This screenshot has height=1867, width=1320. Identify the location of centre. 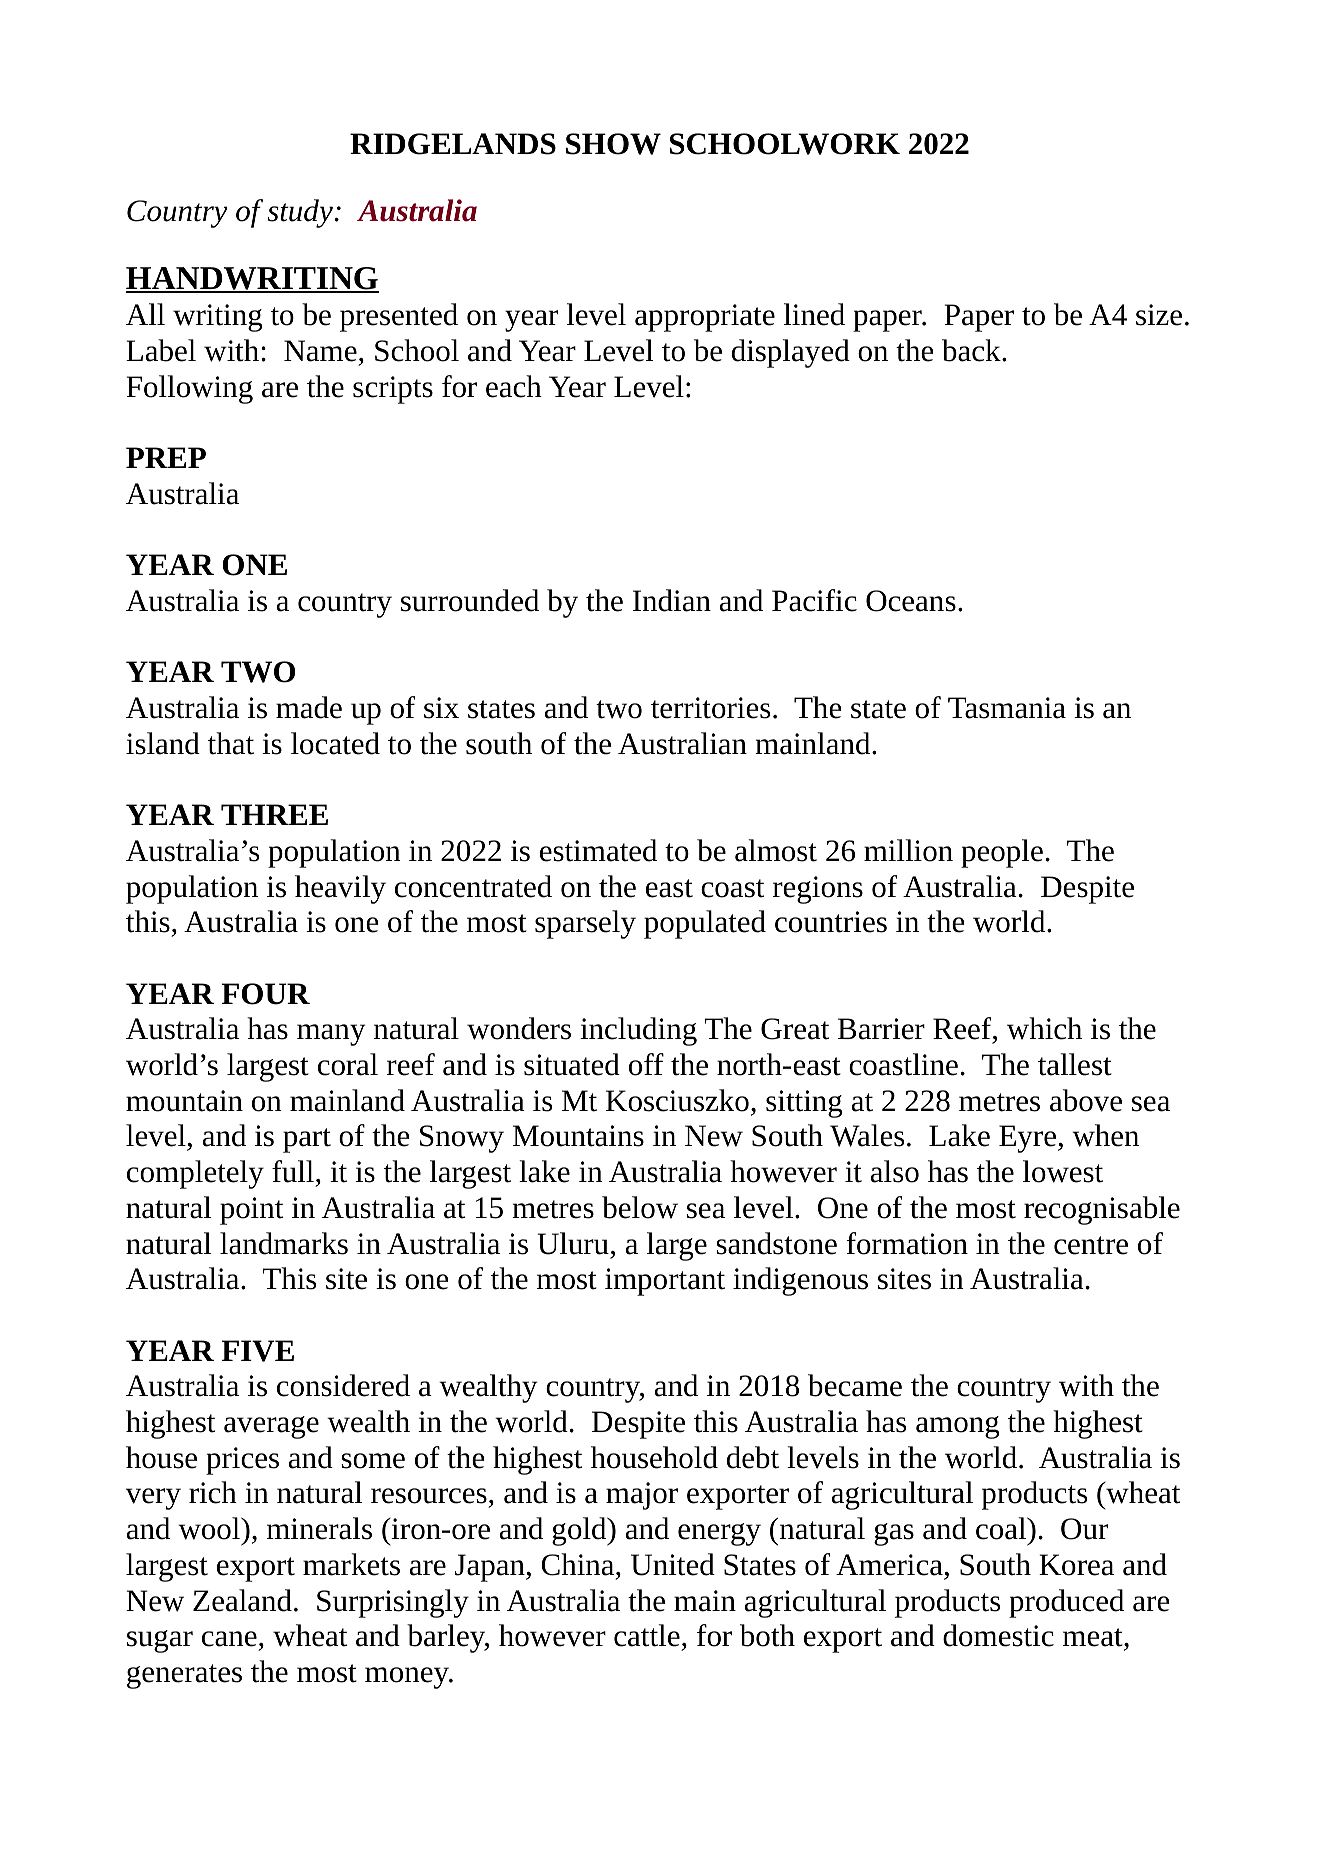
(1091, 1245).
